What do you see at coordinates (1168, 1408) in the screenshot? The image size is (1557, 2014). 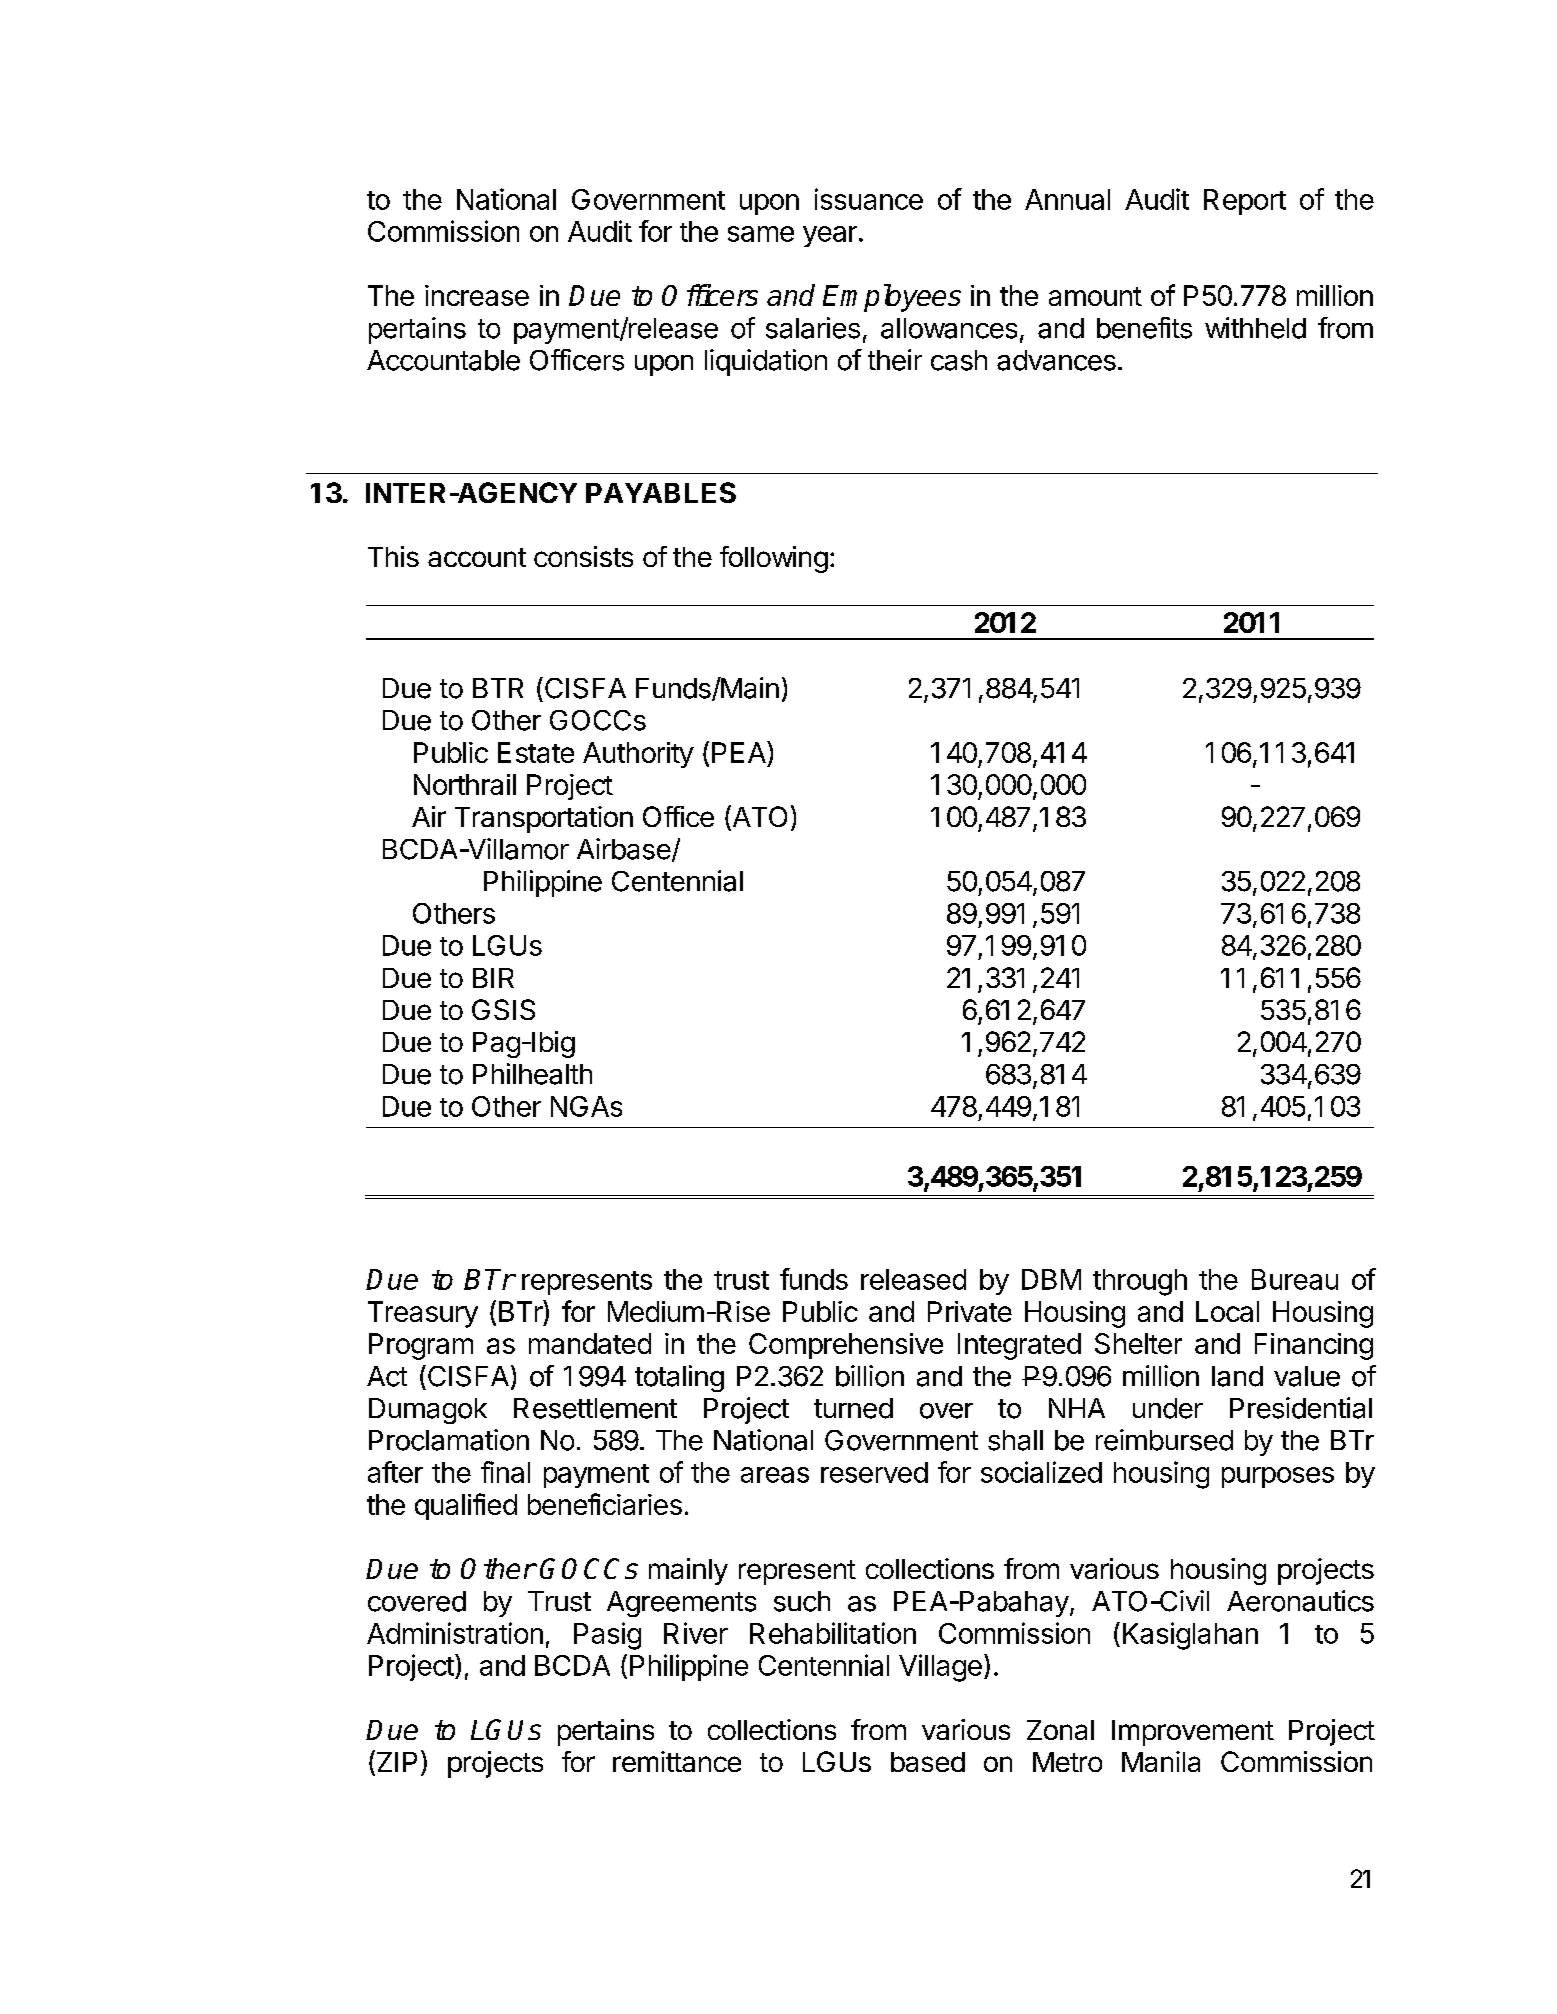 I see `under` at bounding box center [1168, 1408].
